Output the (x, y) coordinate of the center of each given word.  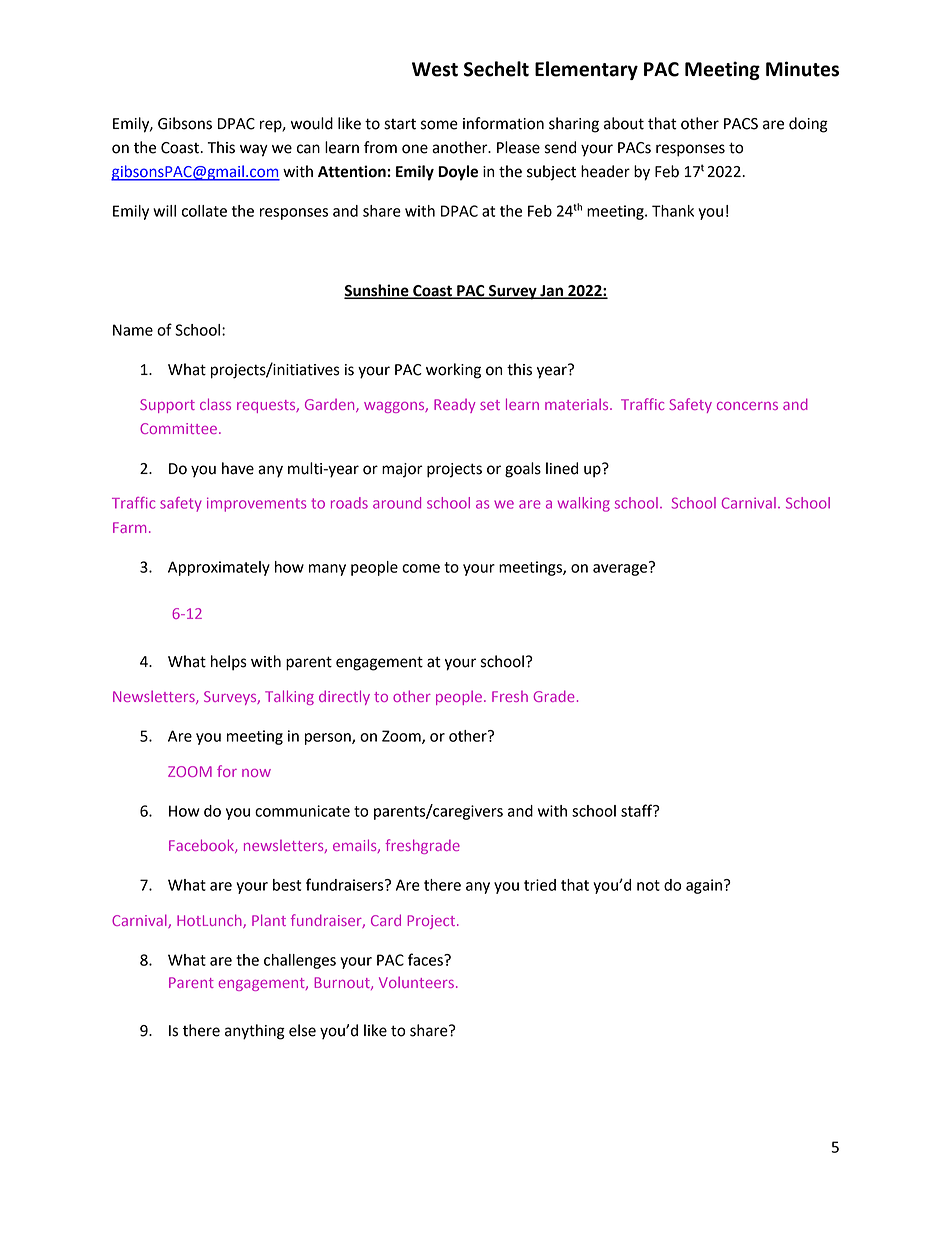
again (704, 886)
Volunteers (416, 982)
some (439, 125)
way (254, 150)
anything (255, 1032)
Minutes (802, 69)
